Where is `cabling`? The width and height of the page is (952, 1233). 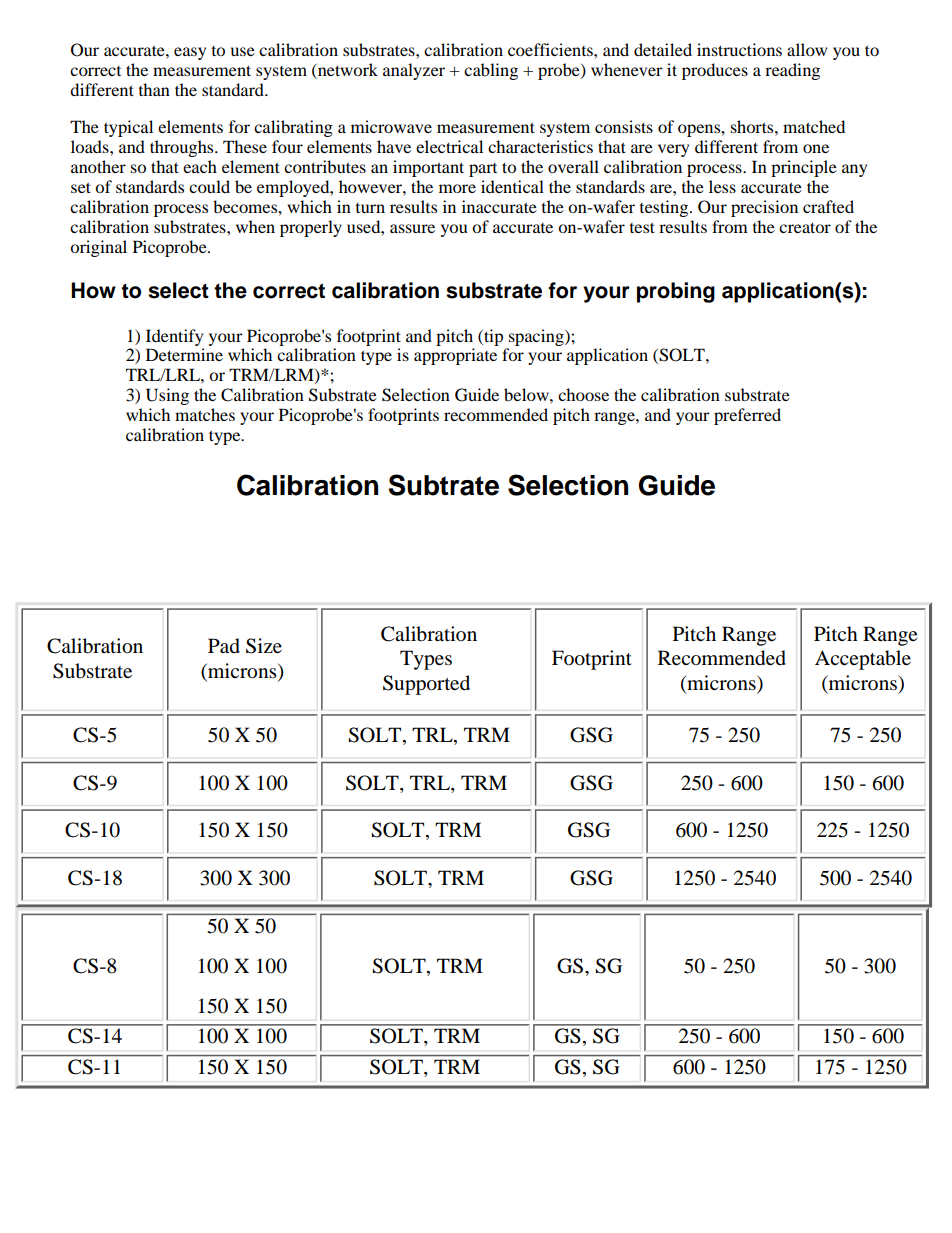
cabling is located at coordinates (491, 71).
